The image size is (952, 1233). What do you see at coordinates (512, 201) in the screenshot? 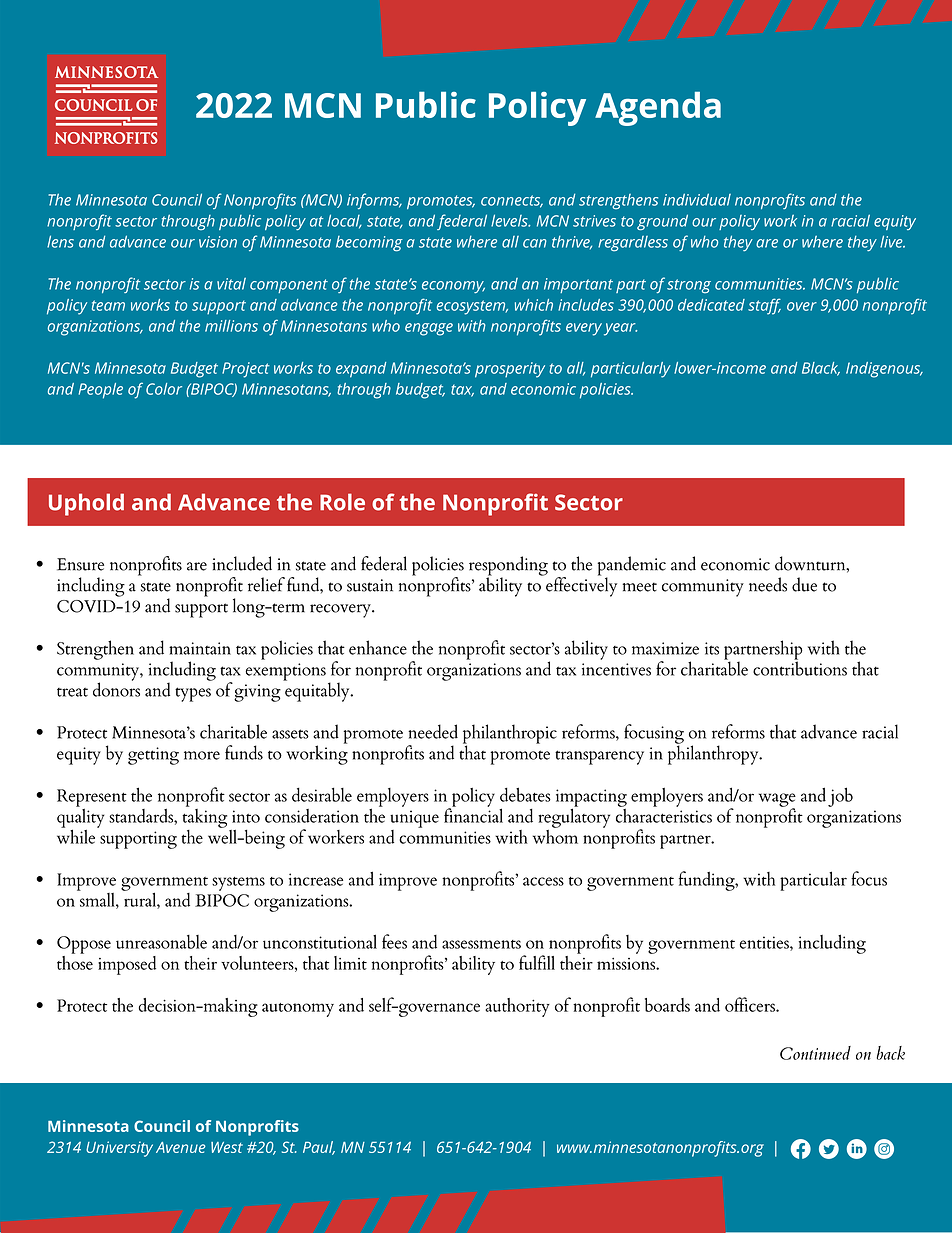
I see `connects` at bounding box center [512, 201].
